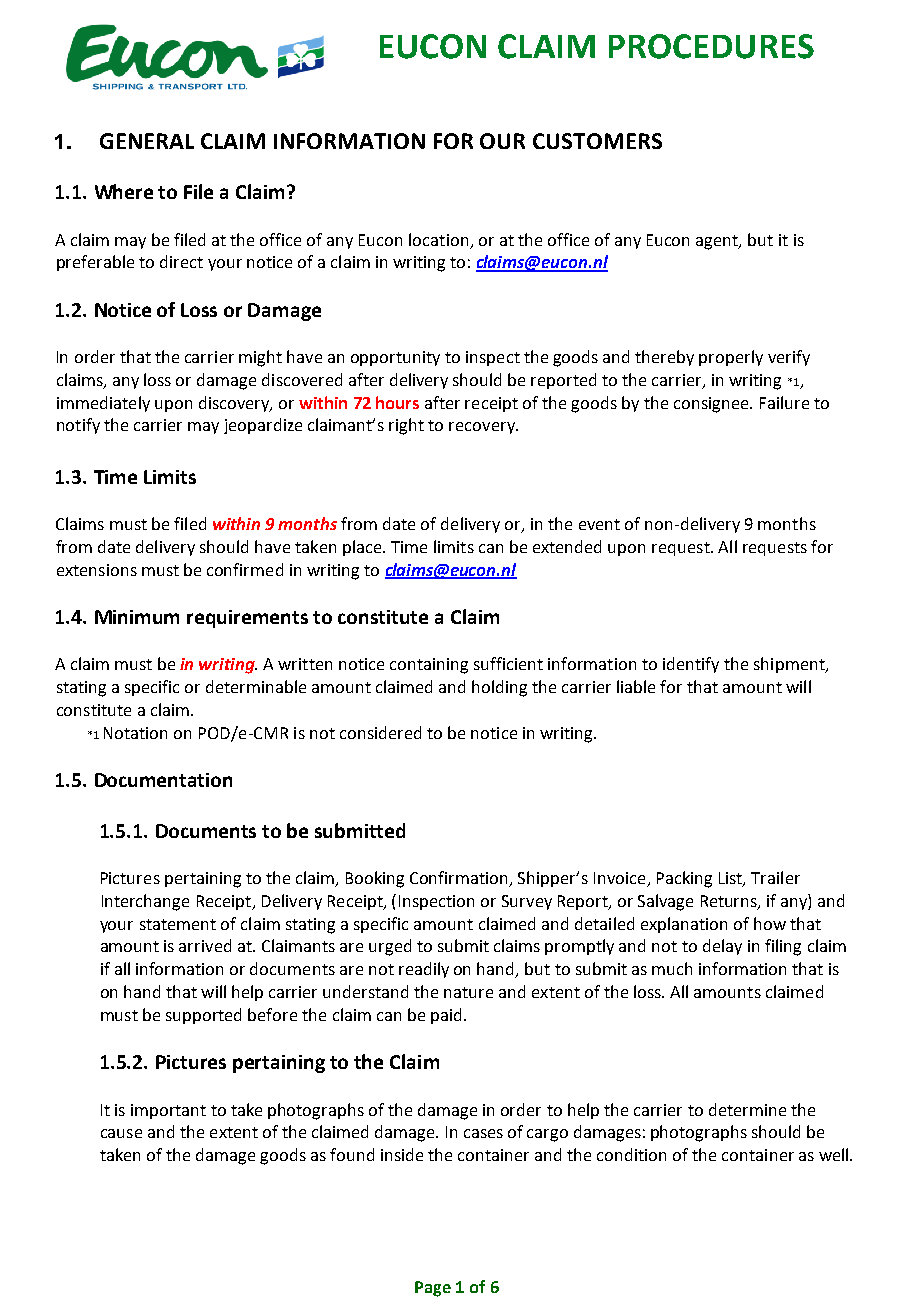 This page has height=1308, width=924. I want to click on GENERAL, so click(147, 141).
